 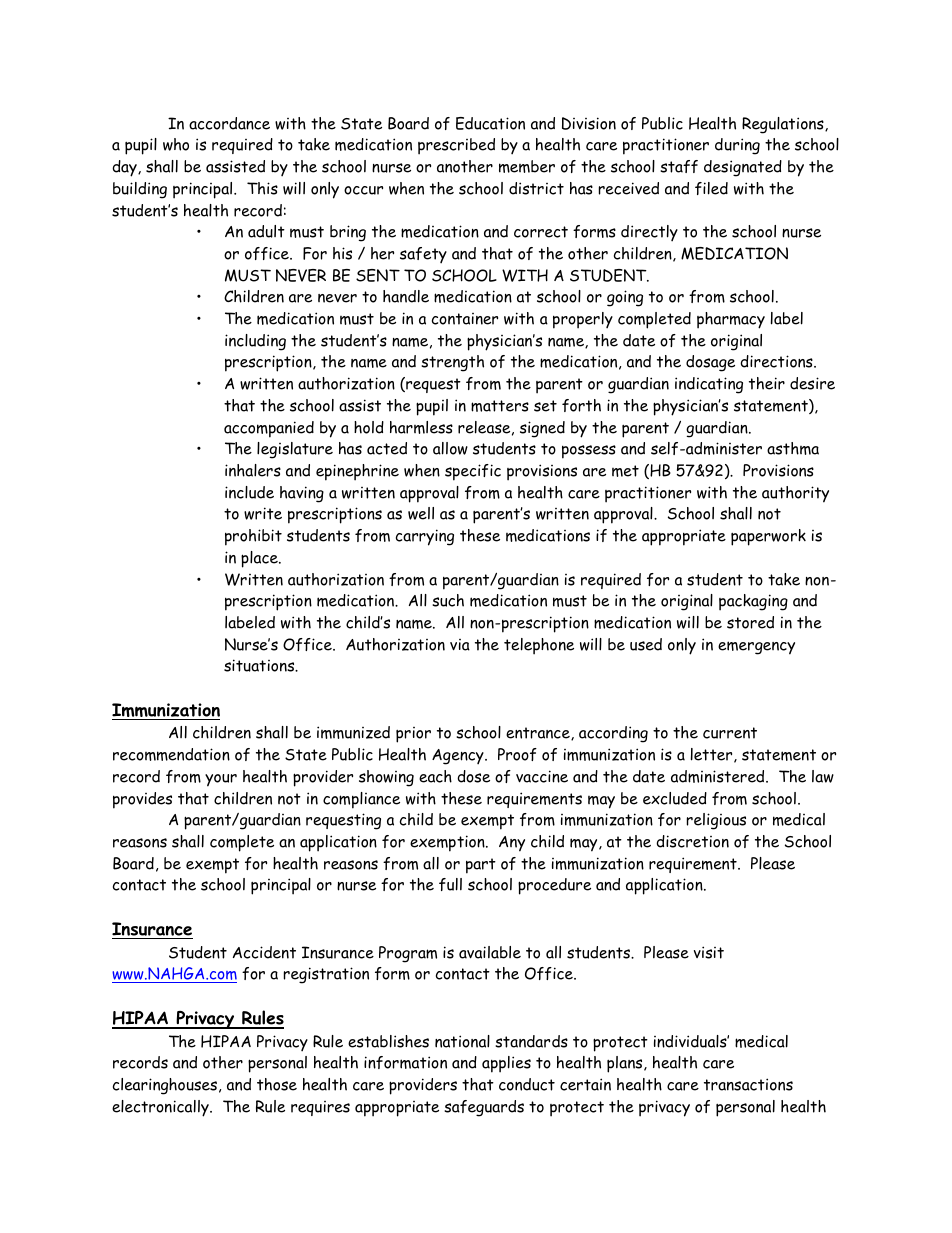 What do you see at coordinates (161, 1108) in the page?
I see `electronically` at bounding box center [161, 1108].
